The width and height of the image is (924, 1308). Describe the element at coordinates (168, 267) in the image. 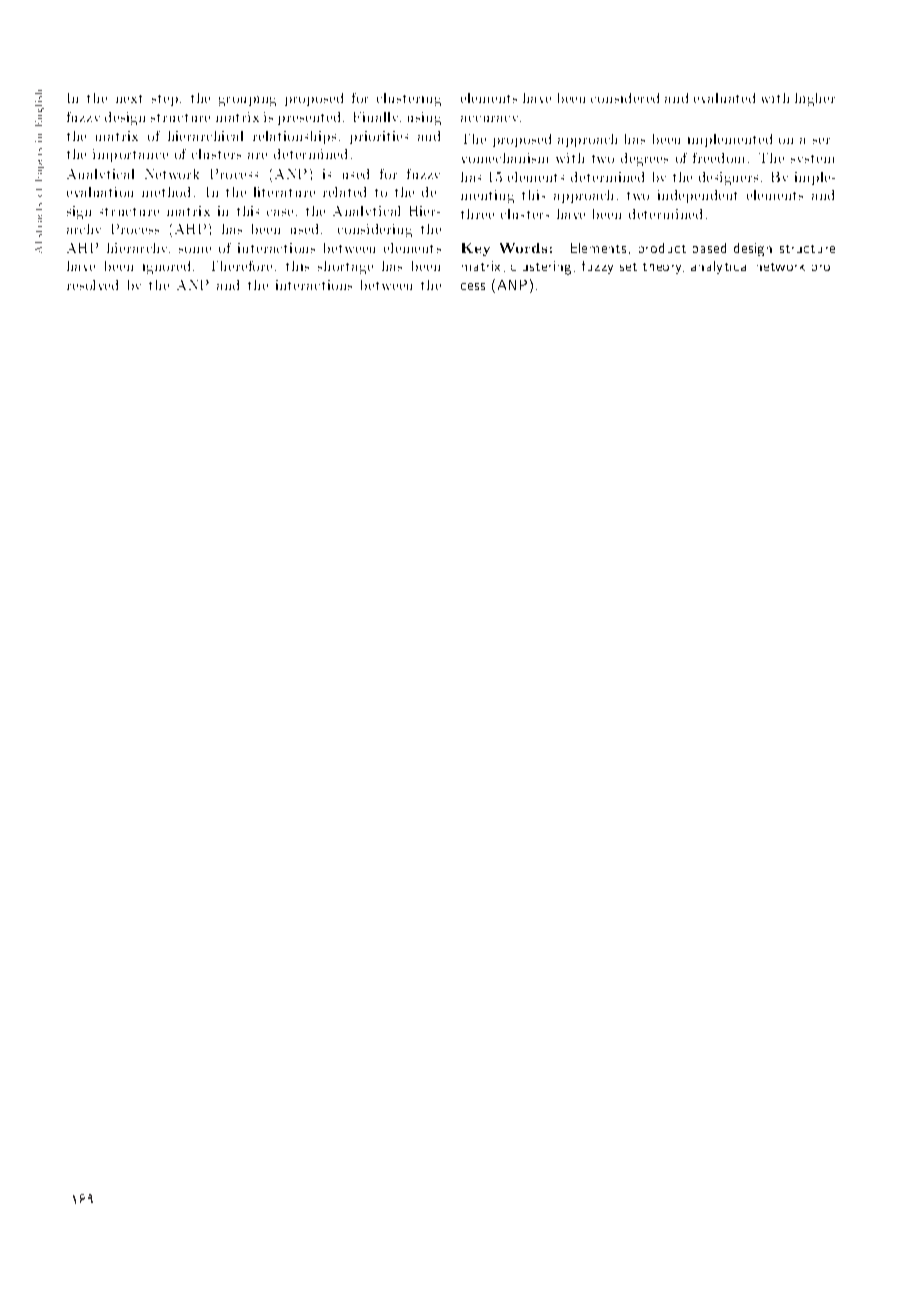

I see `ignored` at that location.
